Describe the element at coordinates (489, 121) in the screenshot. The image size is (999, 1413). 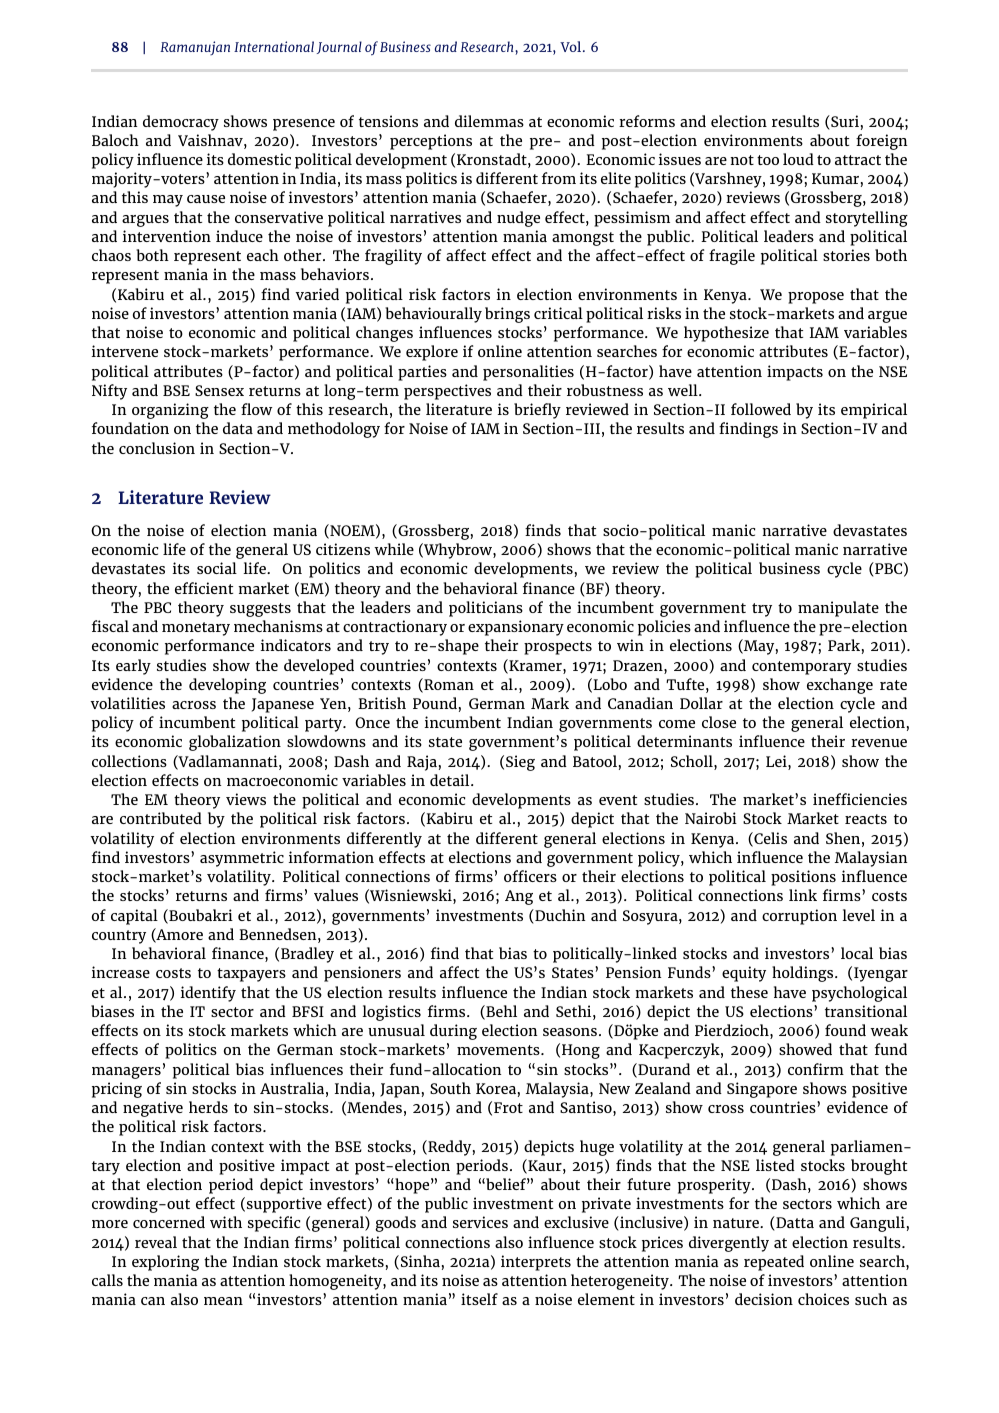
I see `dilemmas` at that location.
